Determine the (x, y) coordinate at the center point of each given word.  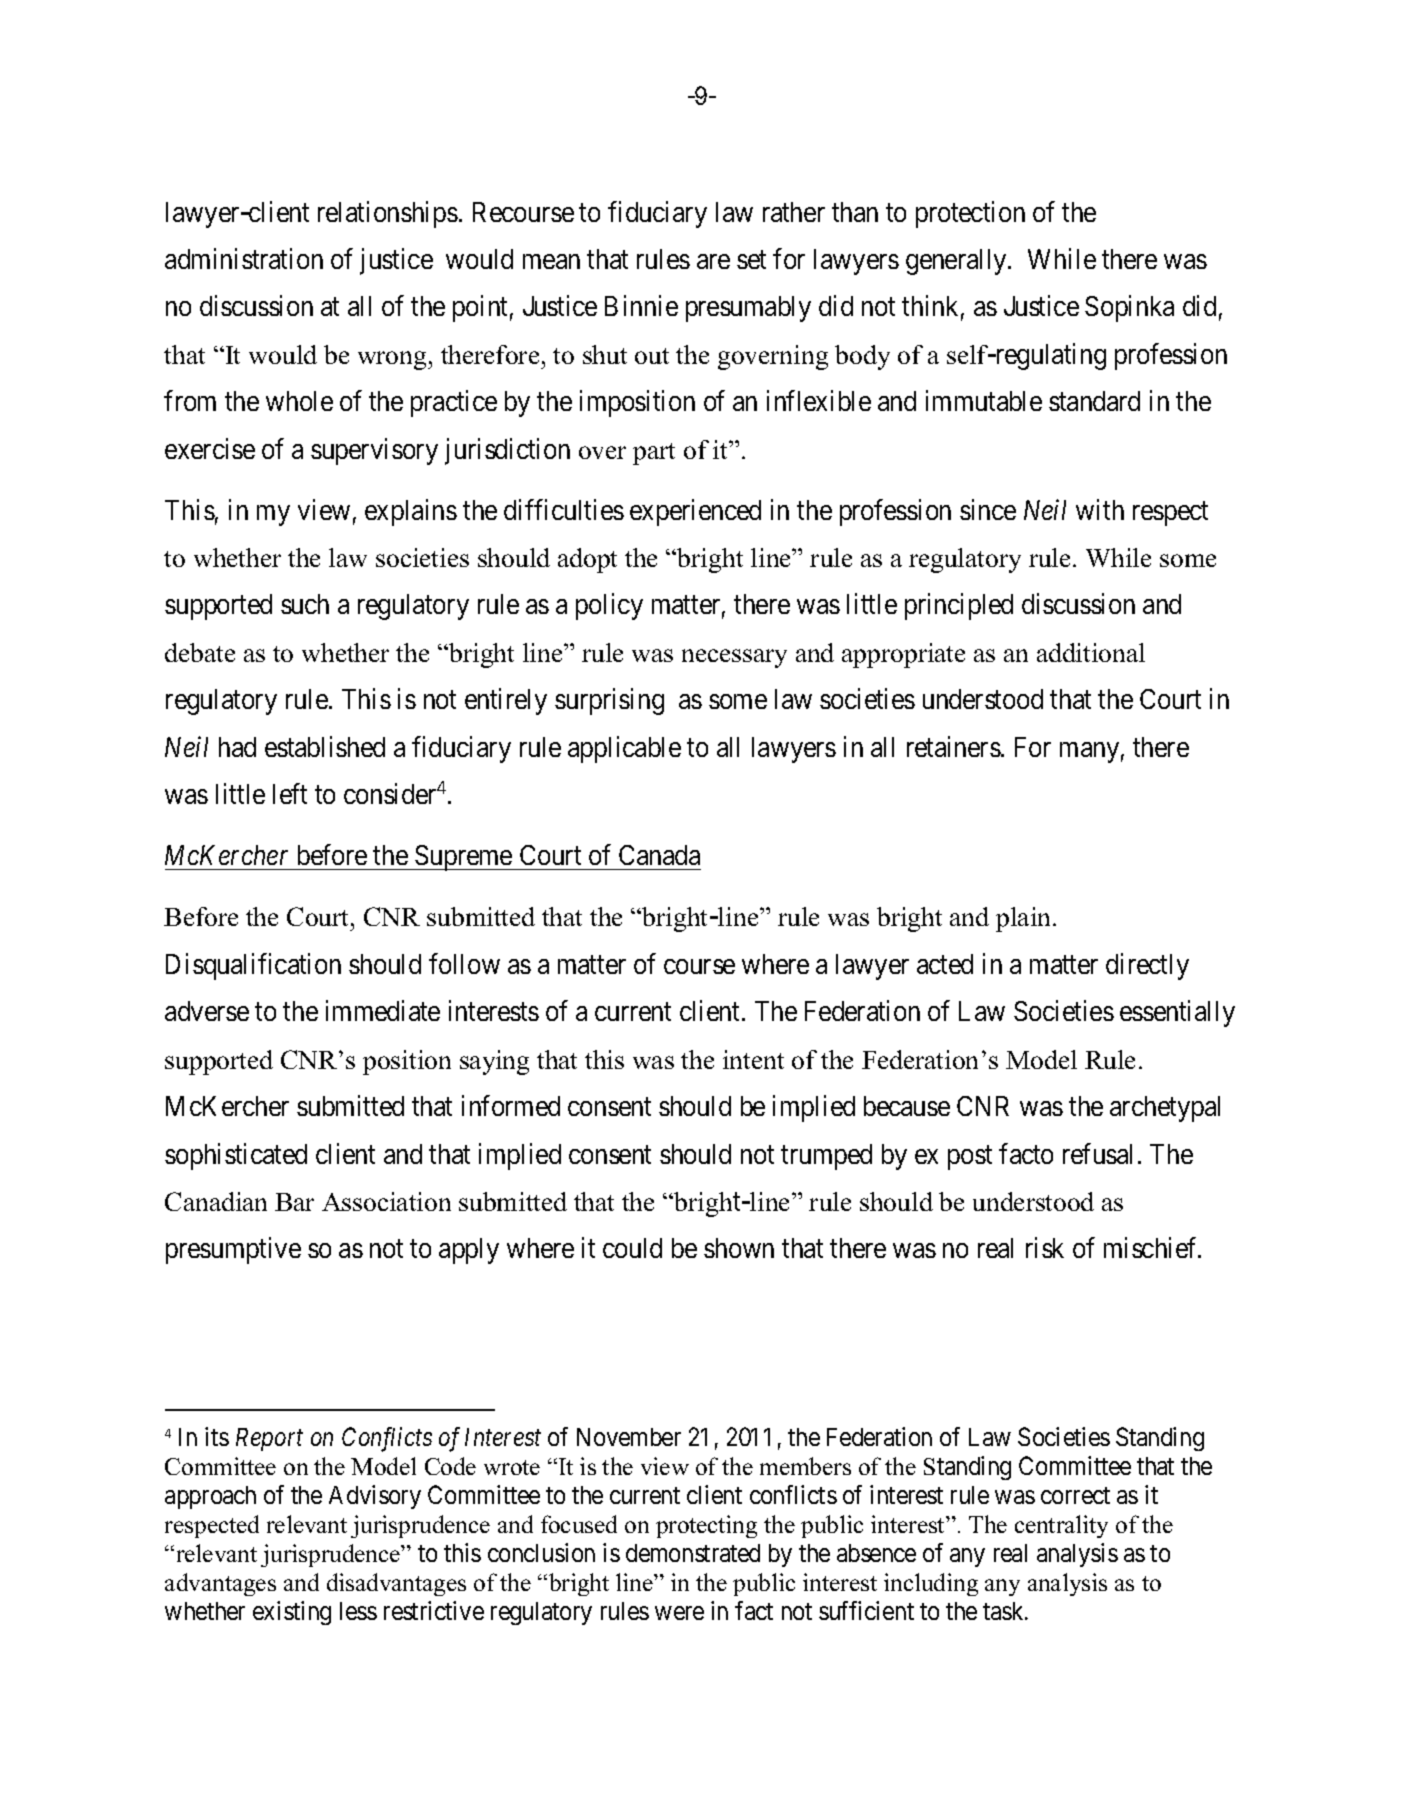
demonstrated (693, 1553)
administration (244, 258)
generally (957, 262)
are (713, 261)
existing (292, 1613)
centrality (1061, 1526)
